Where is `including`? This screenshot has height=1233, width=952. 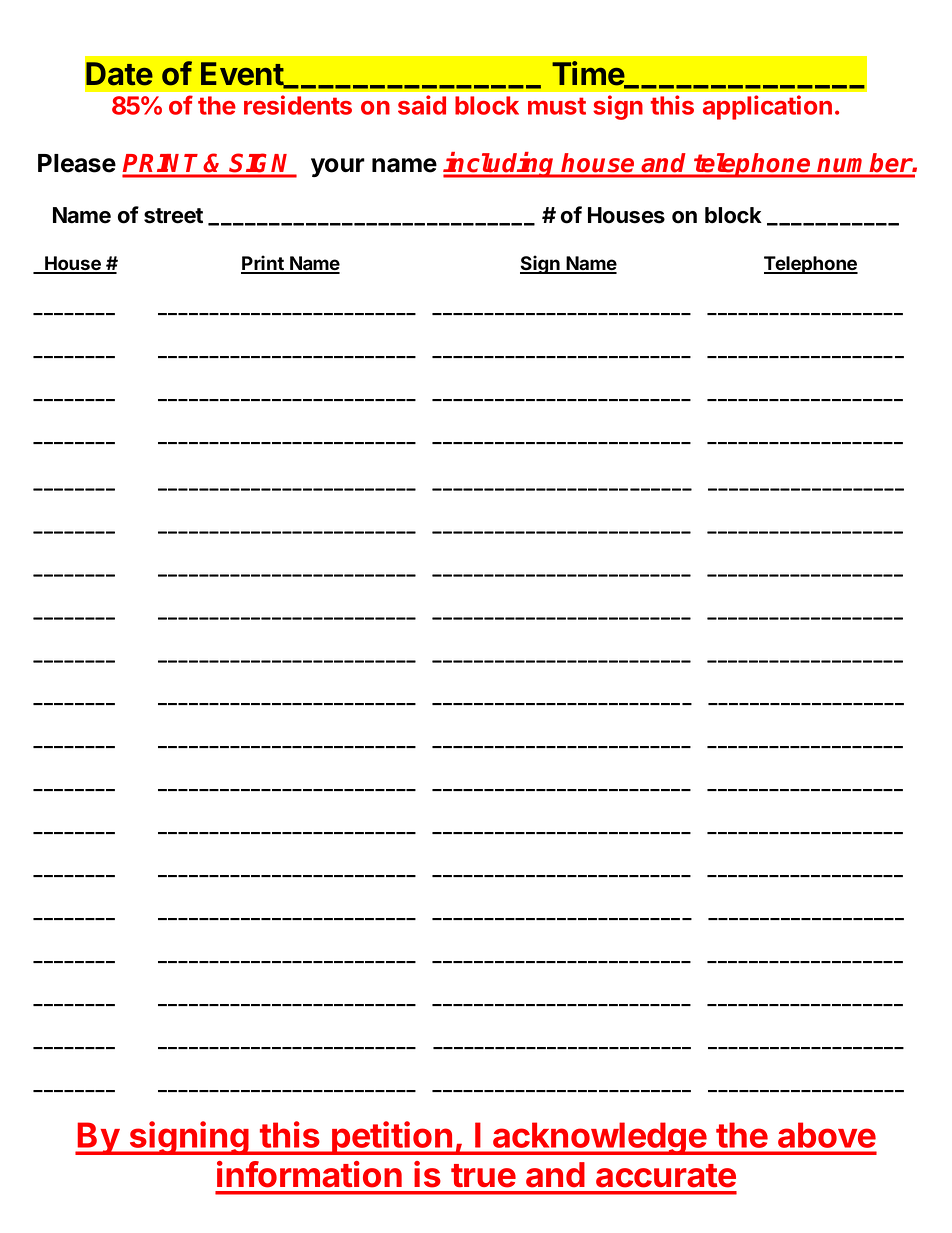
including is located at coordinates (500, 165).
